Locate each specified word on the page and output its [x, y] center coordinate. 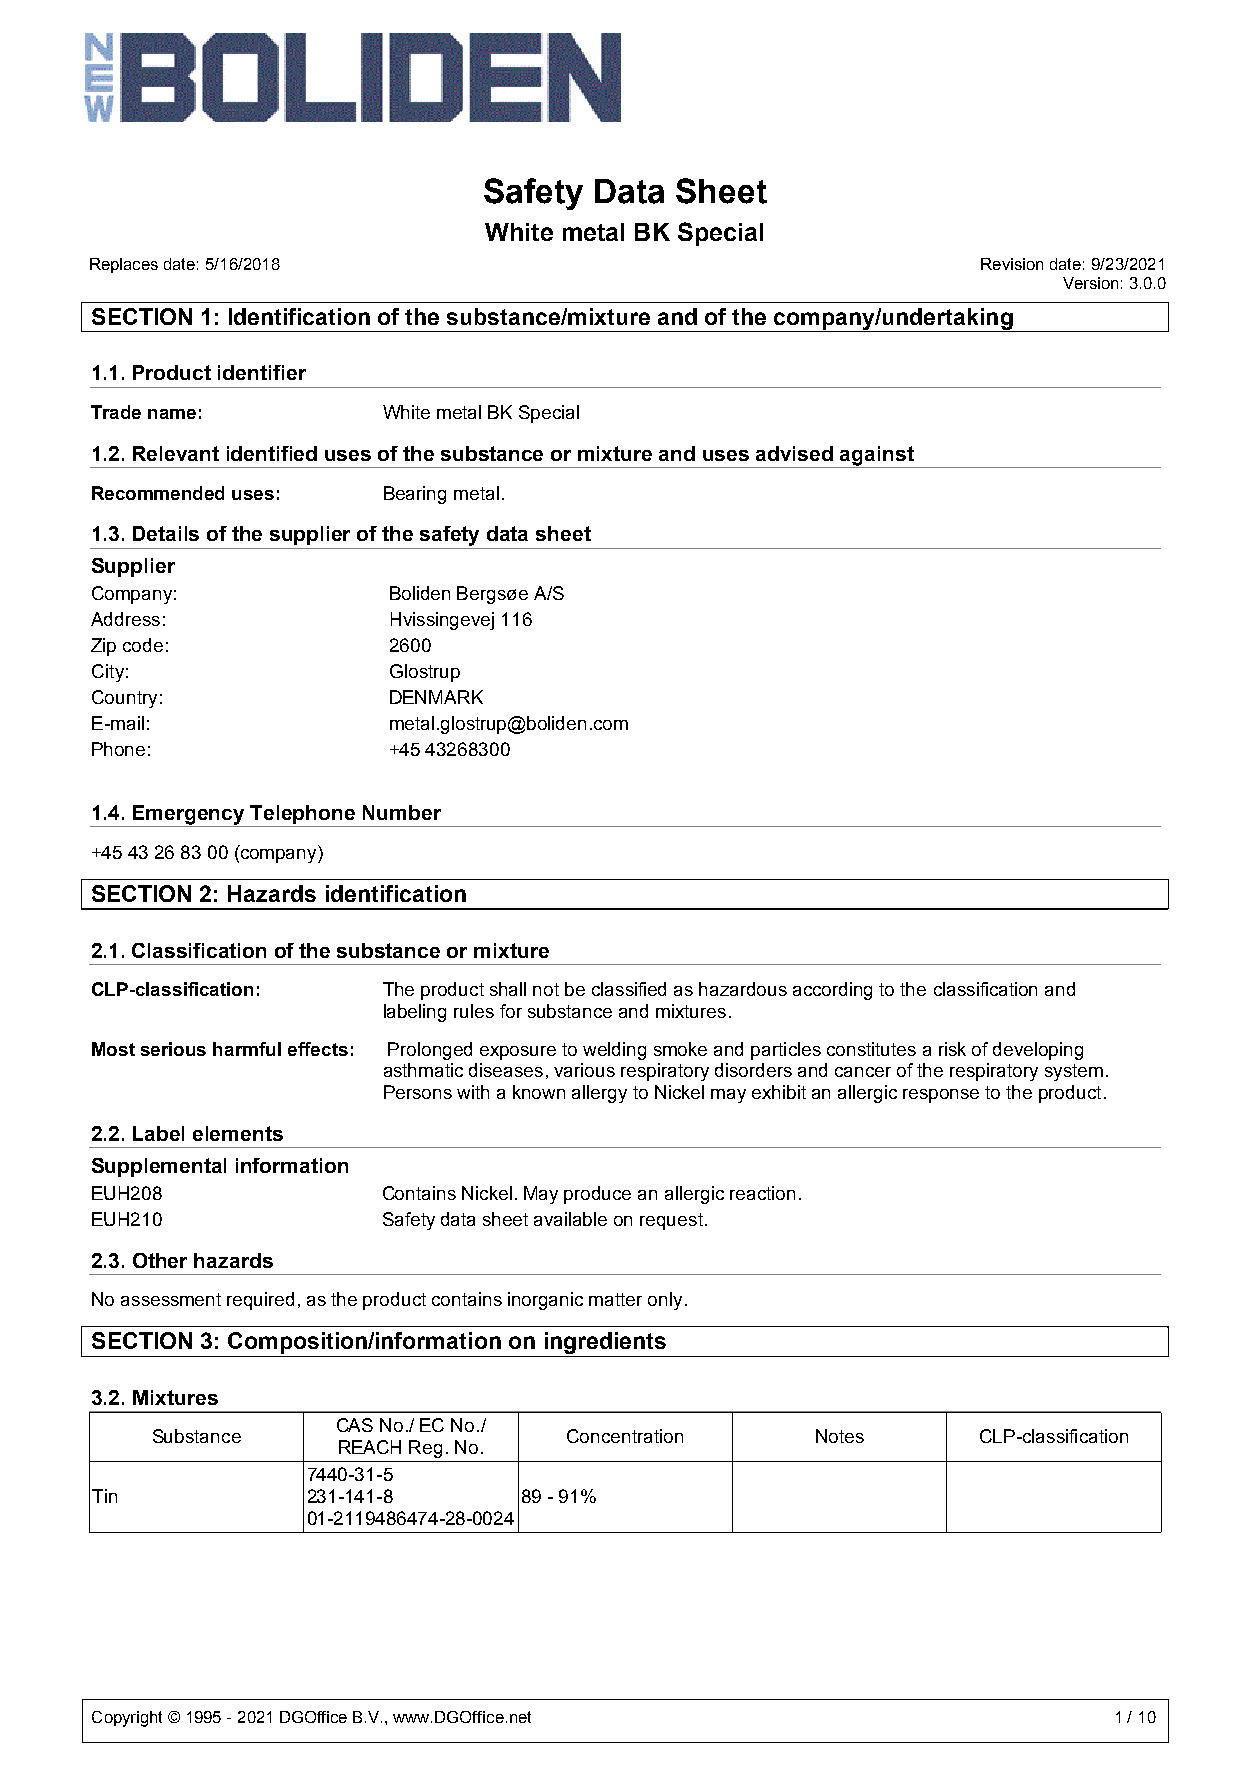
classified [629, 989]
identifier [262, 372]
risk [952, 1049]
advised [794, 453]
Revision [1012, 264]
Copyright [127, 1719]
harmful [247, 1049]
